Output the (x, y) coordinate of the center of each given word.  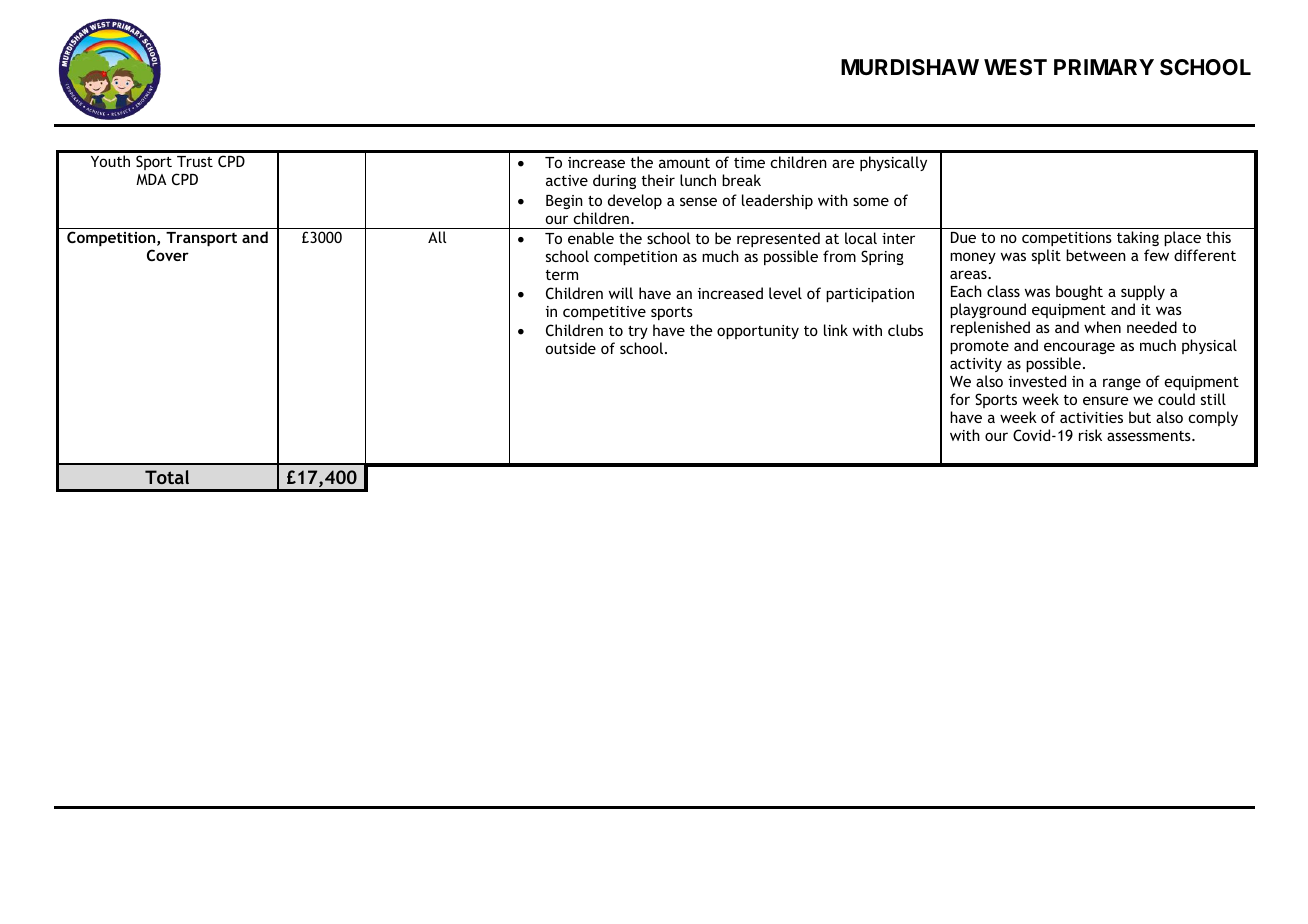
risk (1090, 435)
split (1046, 256)
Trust (195, 161)
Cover (168, 255)
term (562, 275)
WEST (1015, 67)
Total (167, 477)
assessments (1150, 436)
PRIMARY (1104, 67)
